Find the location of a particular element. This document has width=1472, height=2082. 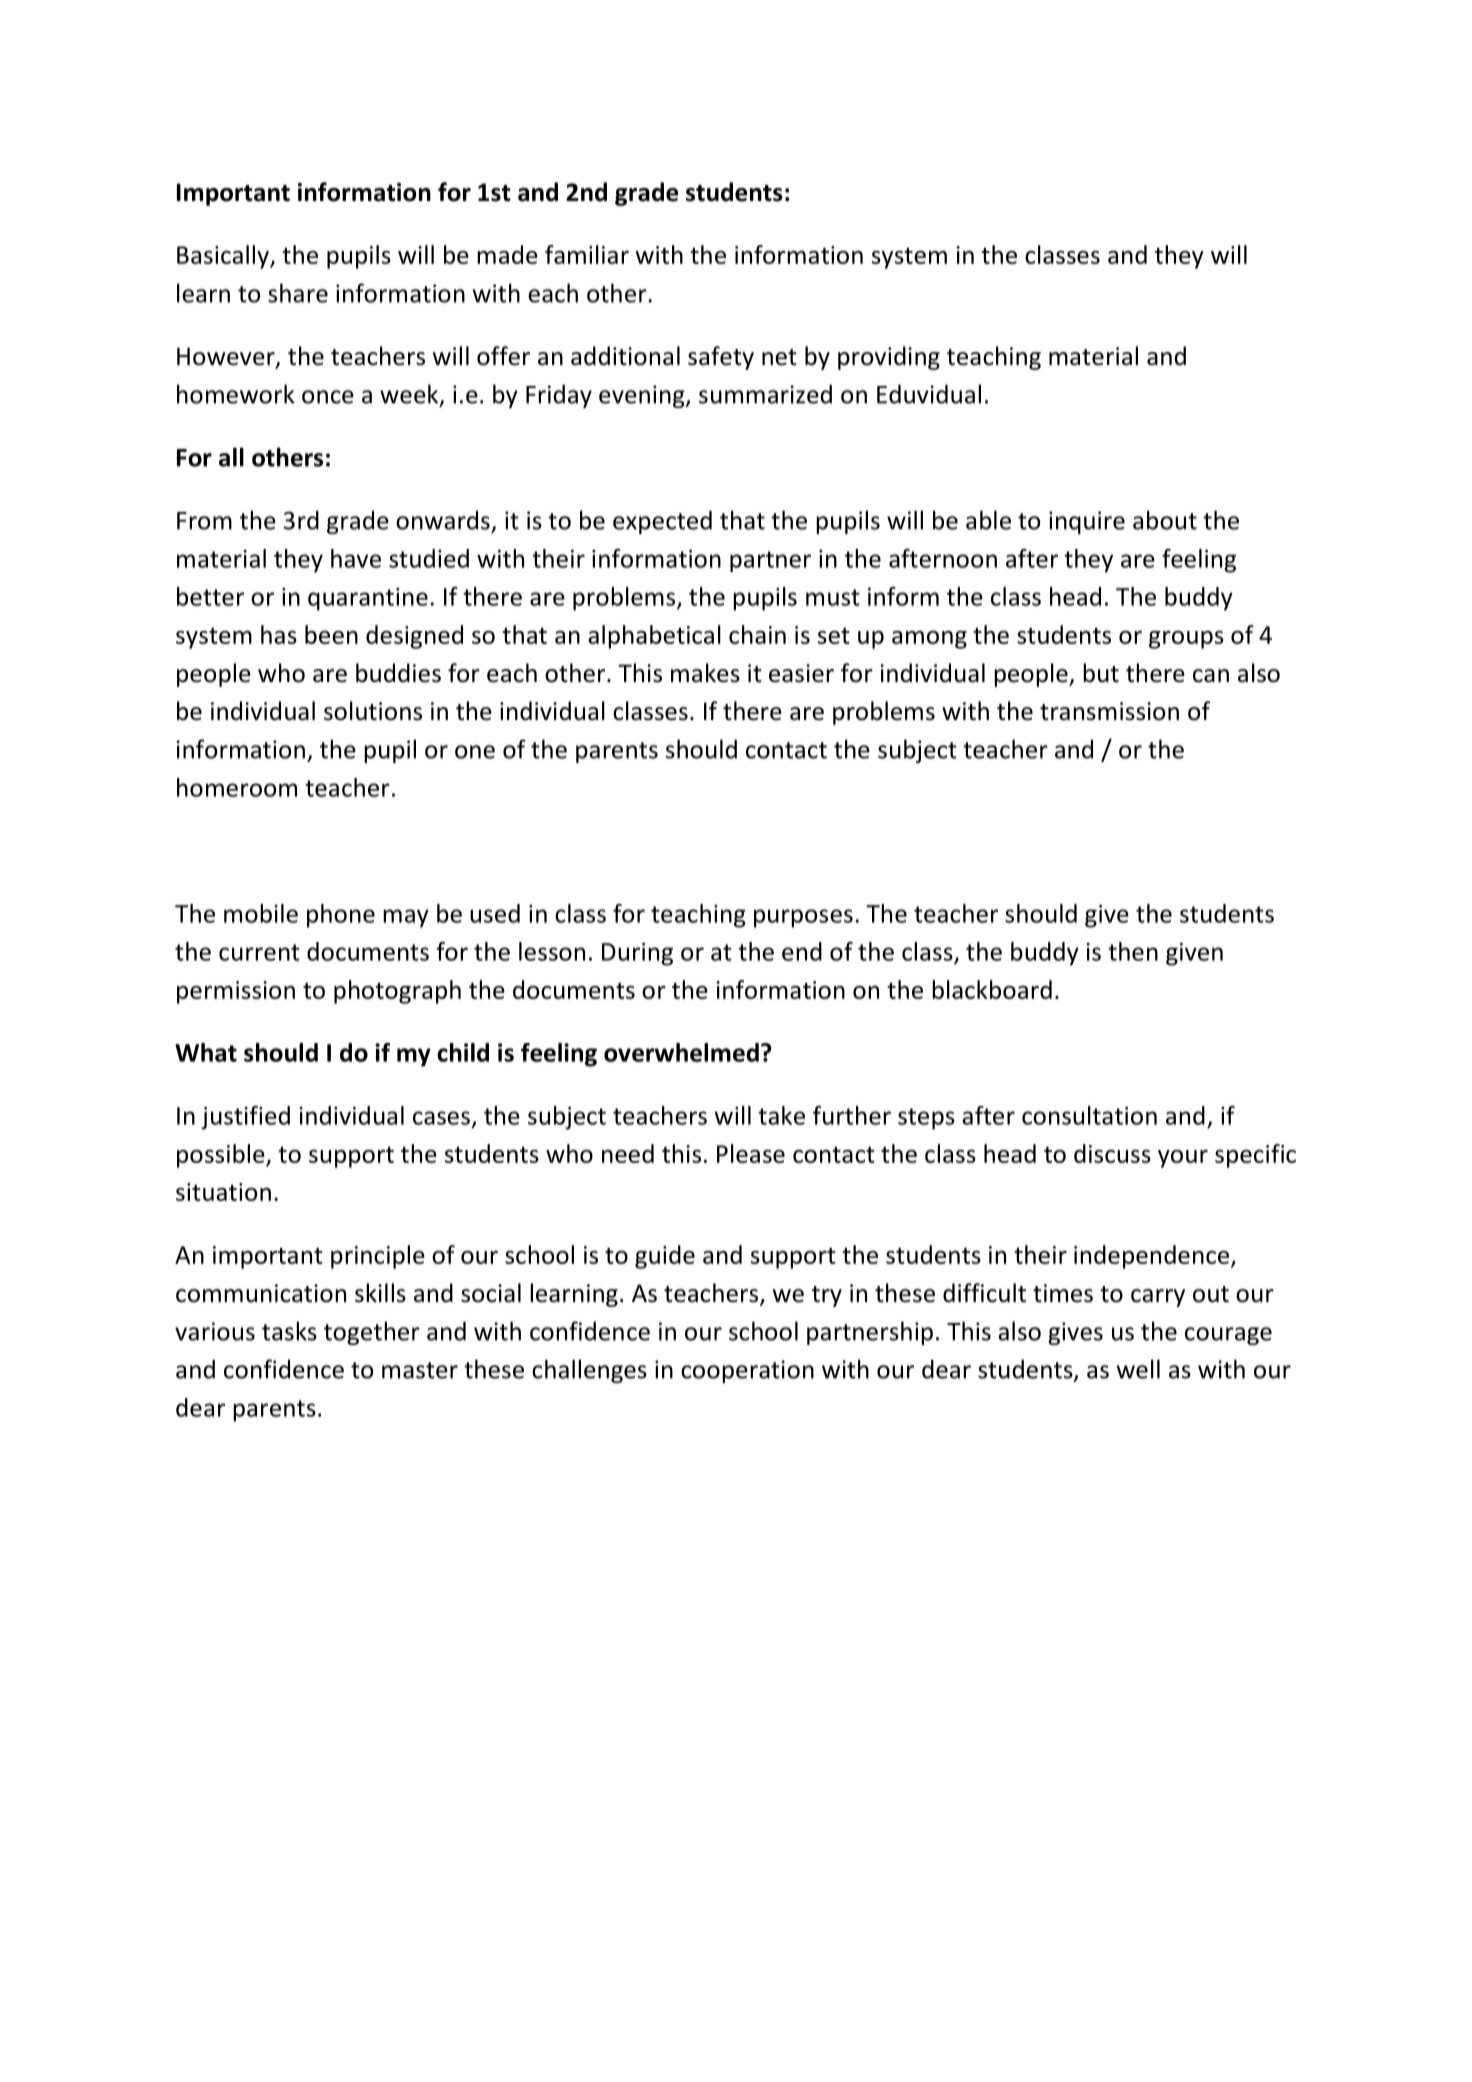

cooperation is located at coordinates (747, 1371).
